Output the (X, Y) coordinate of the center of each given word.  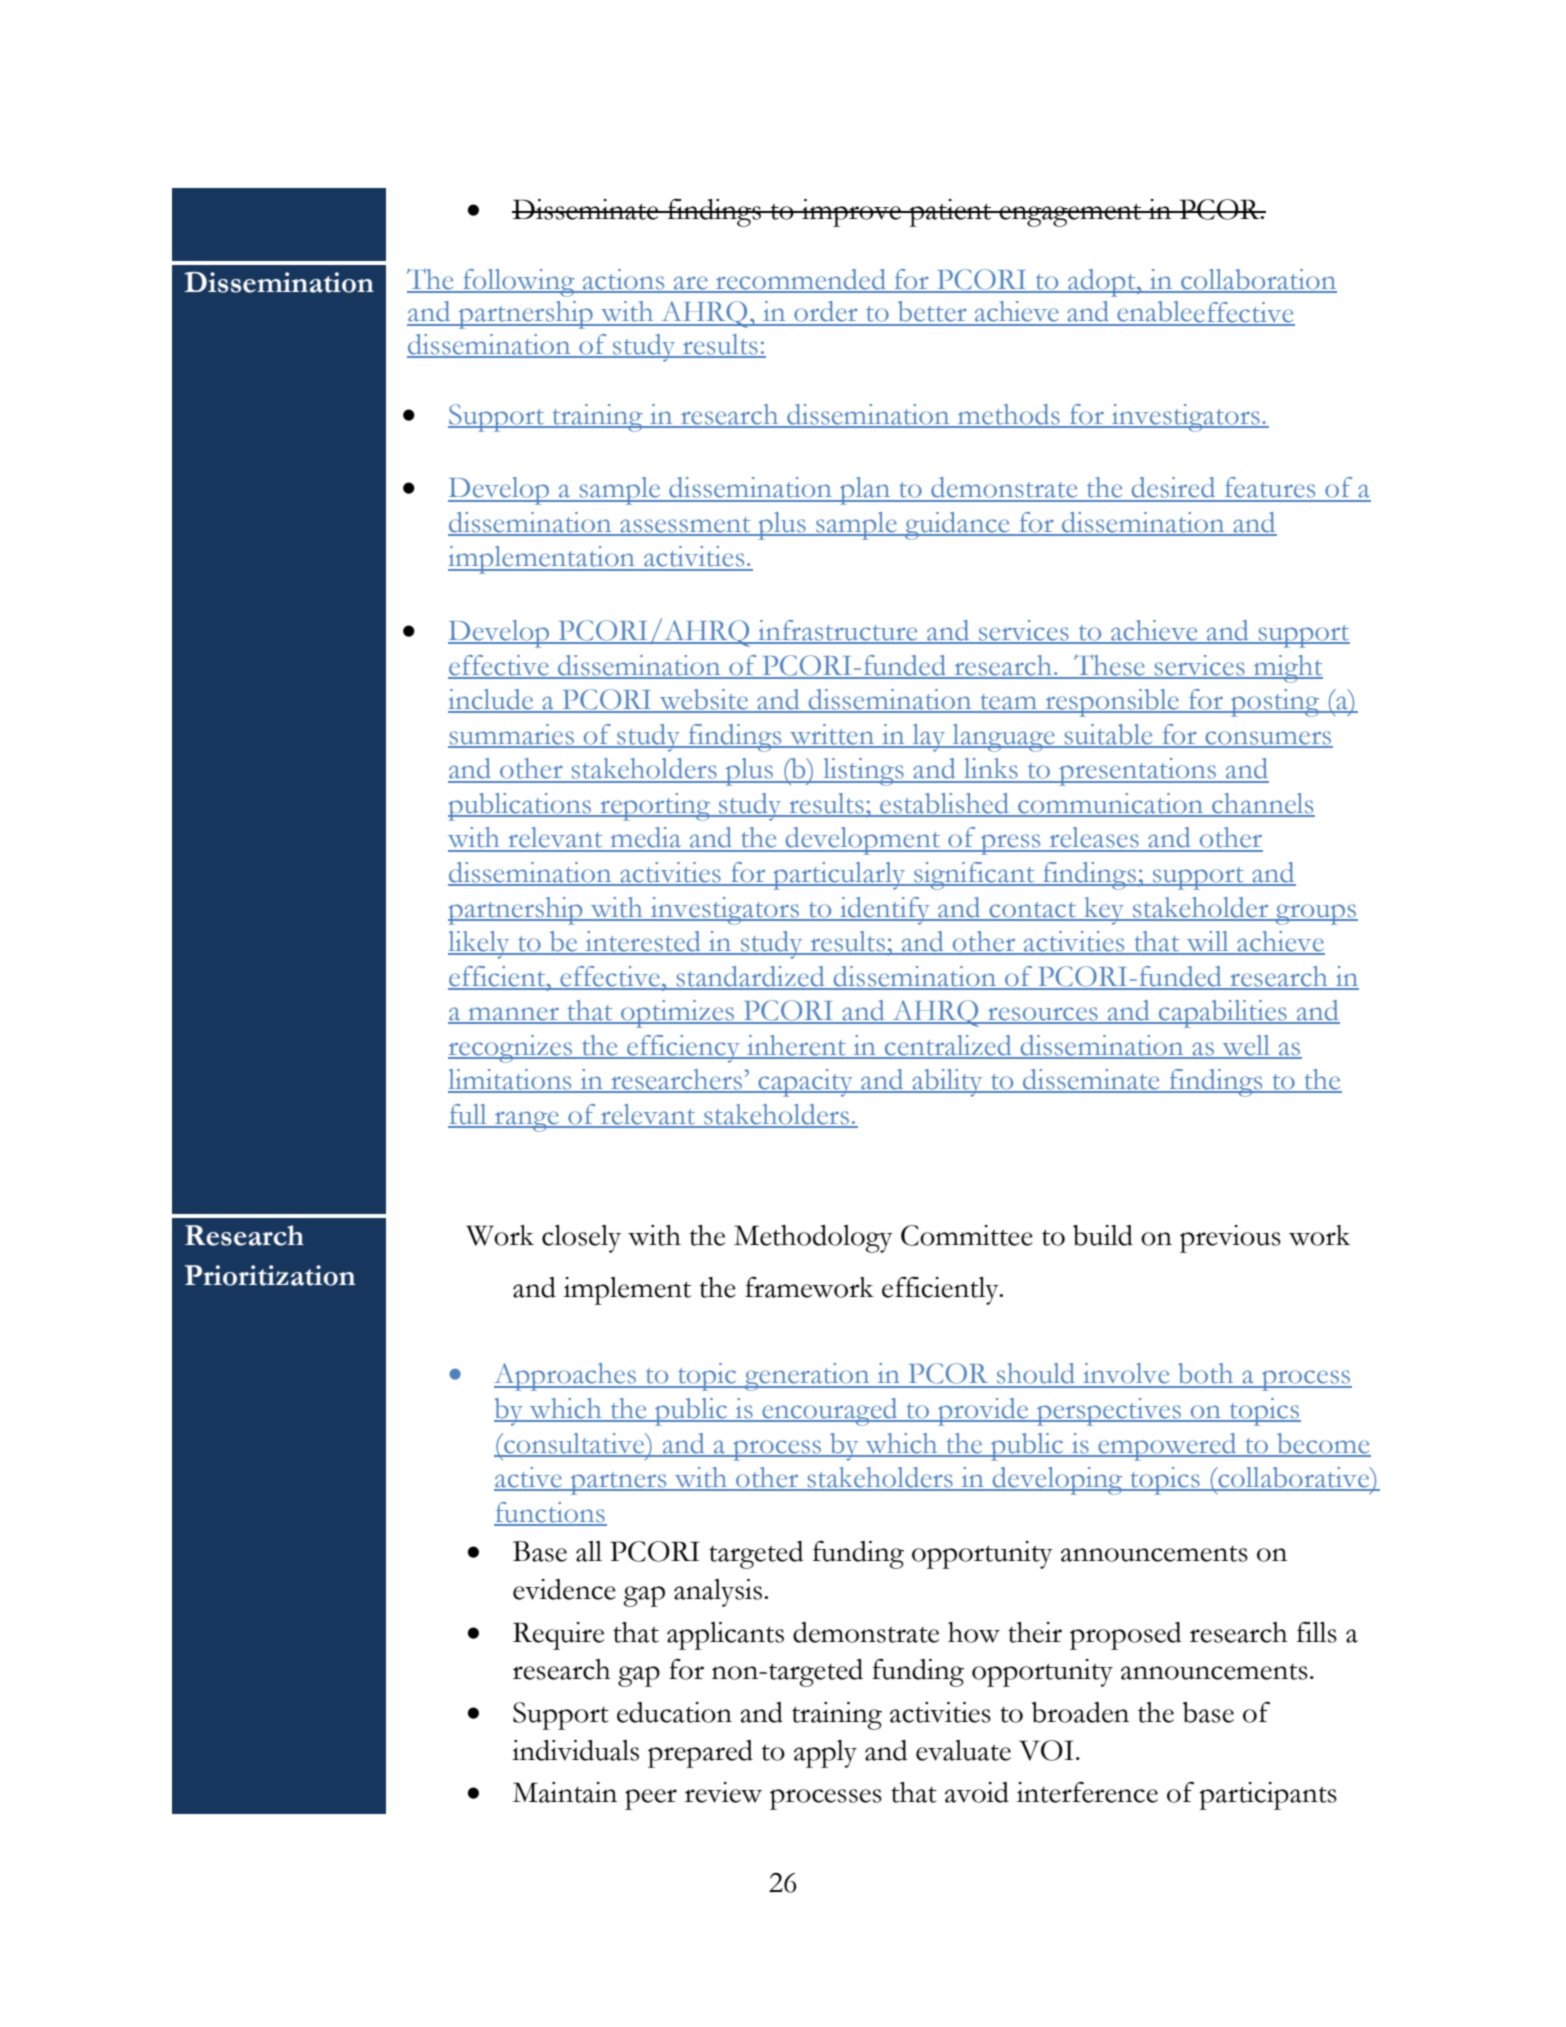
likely (480, 945)
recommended (801, 280)
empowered (1167, 1447)
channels (1262, 804)
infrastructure (838, 631)
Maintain (564, 1792)
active (529, 1478)
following (519, 283)
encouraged (830, 1412)
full (468, 1115)
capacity (805, 1083)
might (1287, 669)
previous (1230, 1239)
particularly (839, 876)
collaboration (1258, 280)
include (492, 700)
